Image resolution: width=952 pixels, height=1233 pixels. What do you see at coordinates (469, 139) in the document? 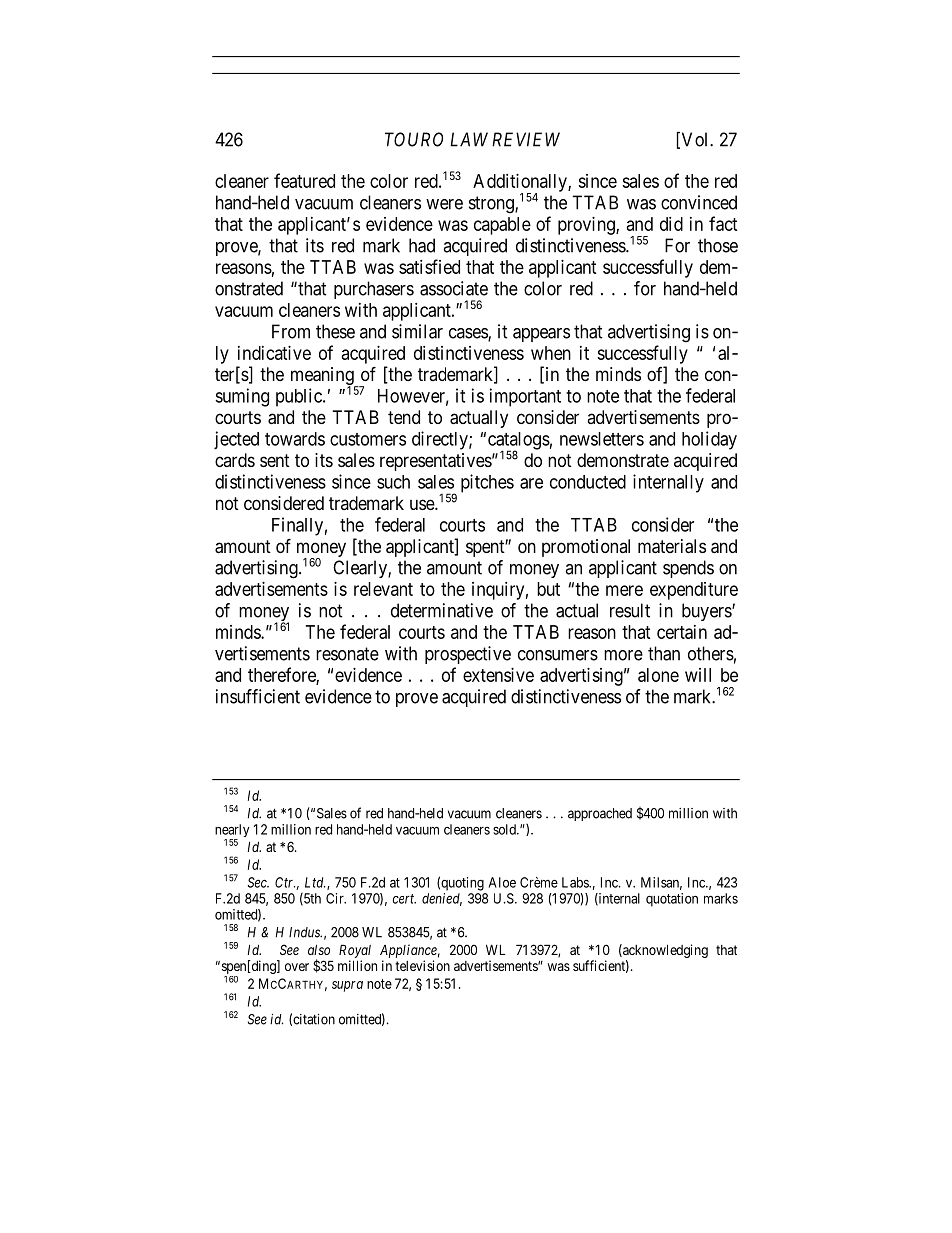
I see `LAW` at bounding box center [469, 139].
